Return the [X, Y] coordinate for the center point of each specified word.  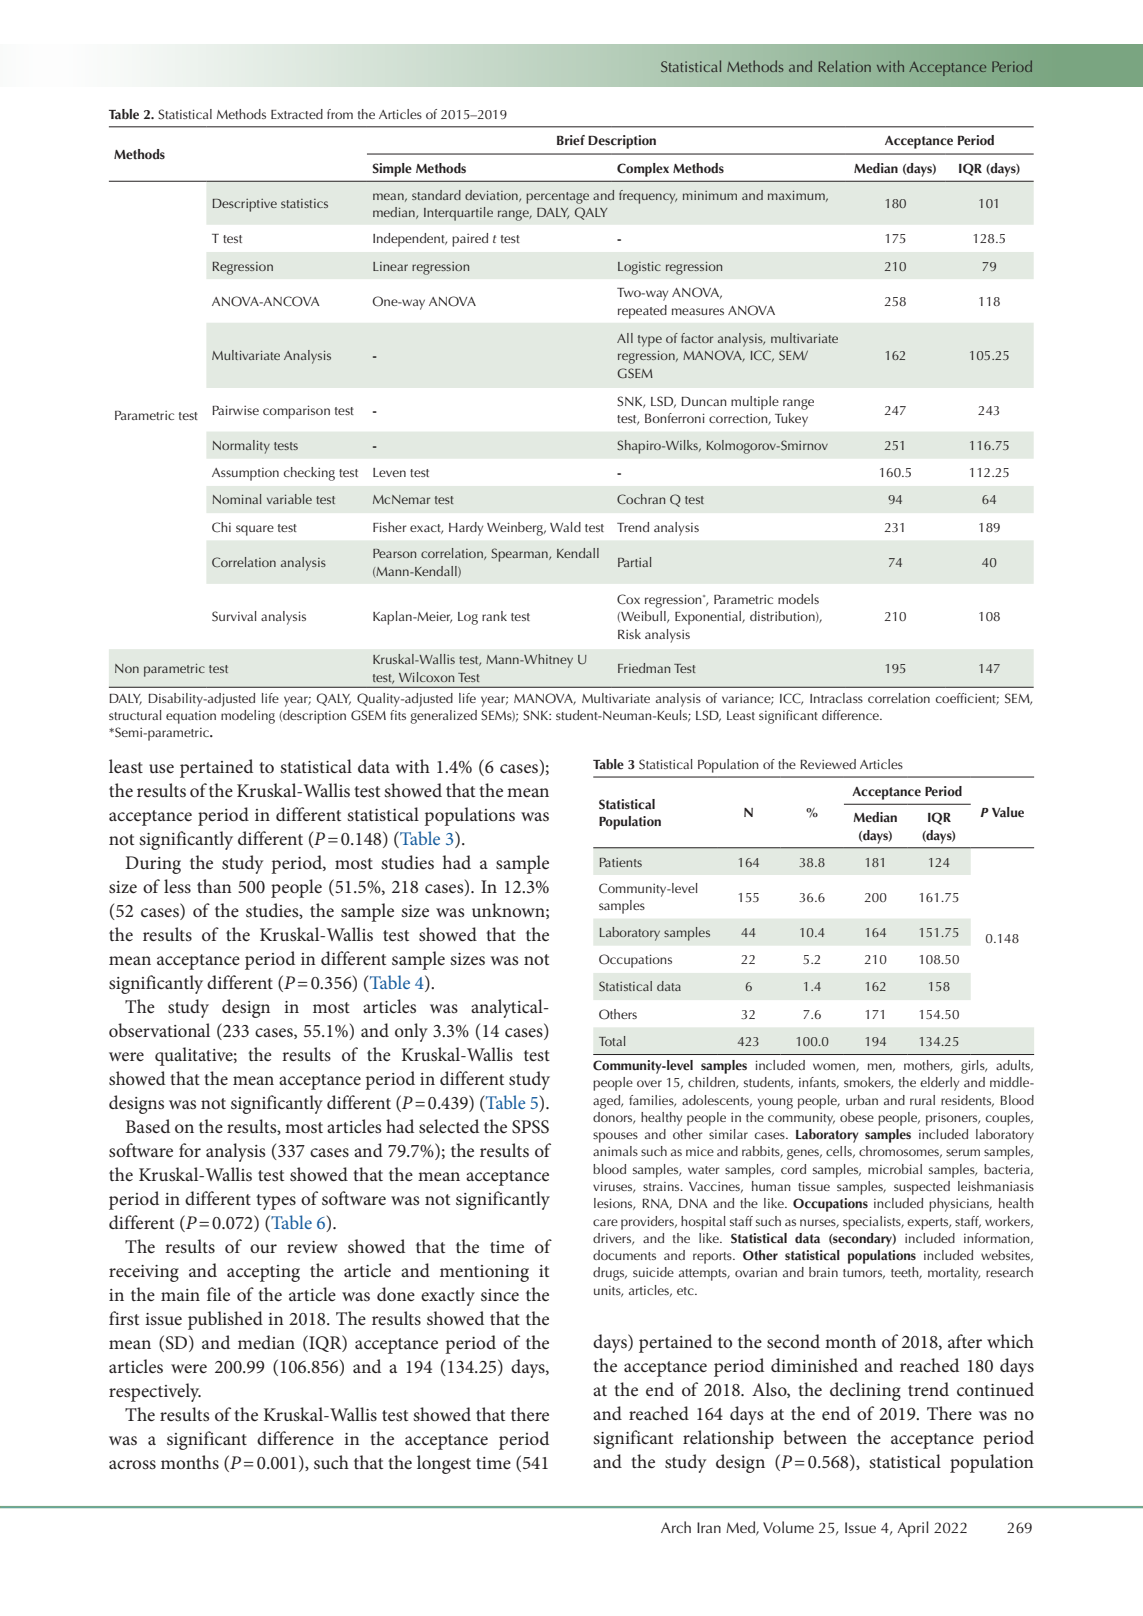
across [132, 1465]
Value [1008, 812]
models [798, 599]
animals [615, 1151]
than [214, 886]
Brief [571, 140]
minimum [710, 195]
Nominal [237, 499]
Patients [621, 862]
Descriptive [245, 205]
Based [148, 1126]
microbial [895, 1169]
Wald [565, 527]
